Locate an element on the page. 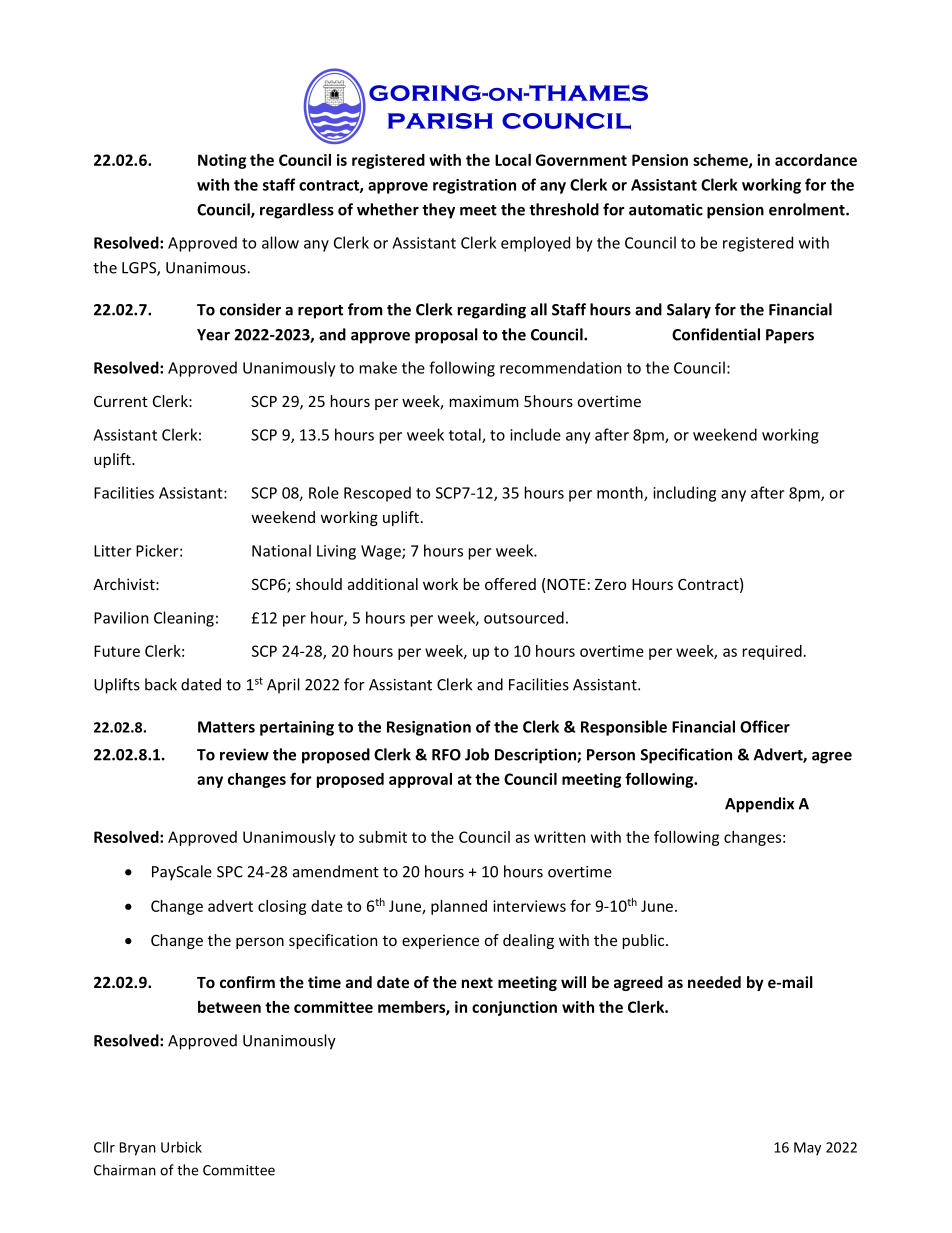 This image has height=1233, width=952. outsourced is located at coordinates (524, 617).
